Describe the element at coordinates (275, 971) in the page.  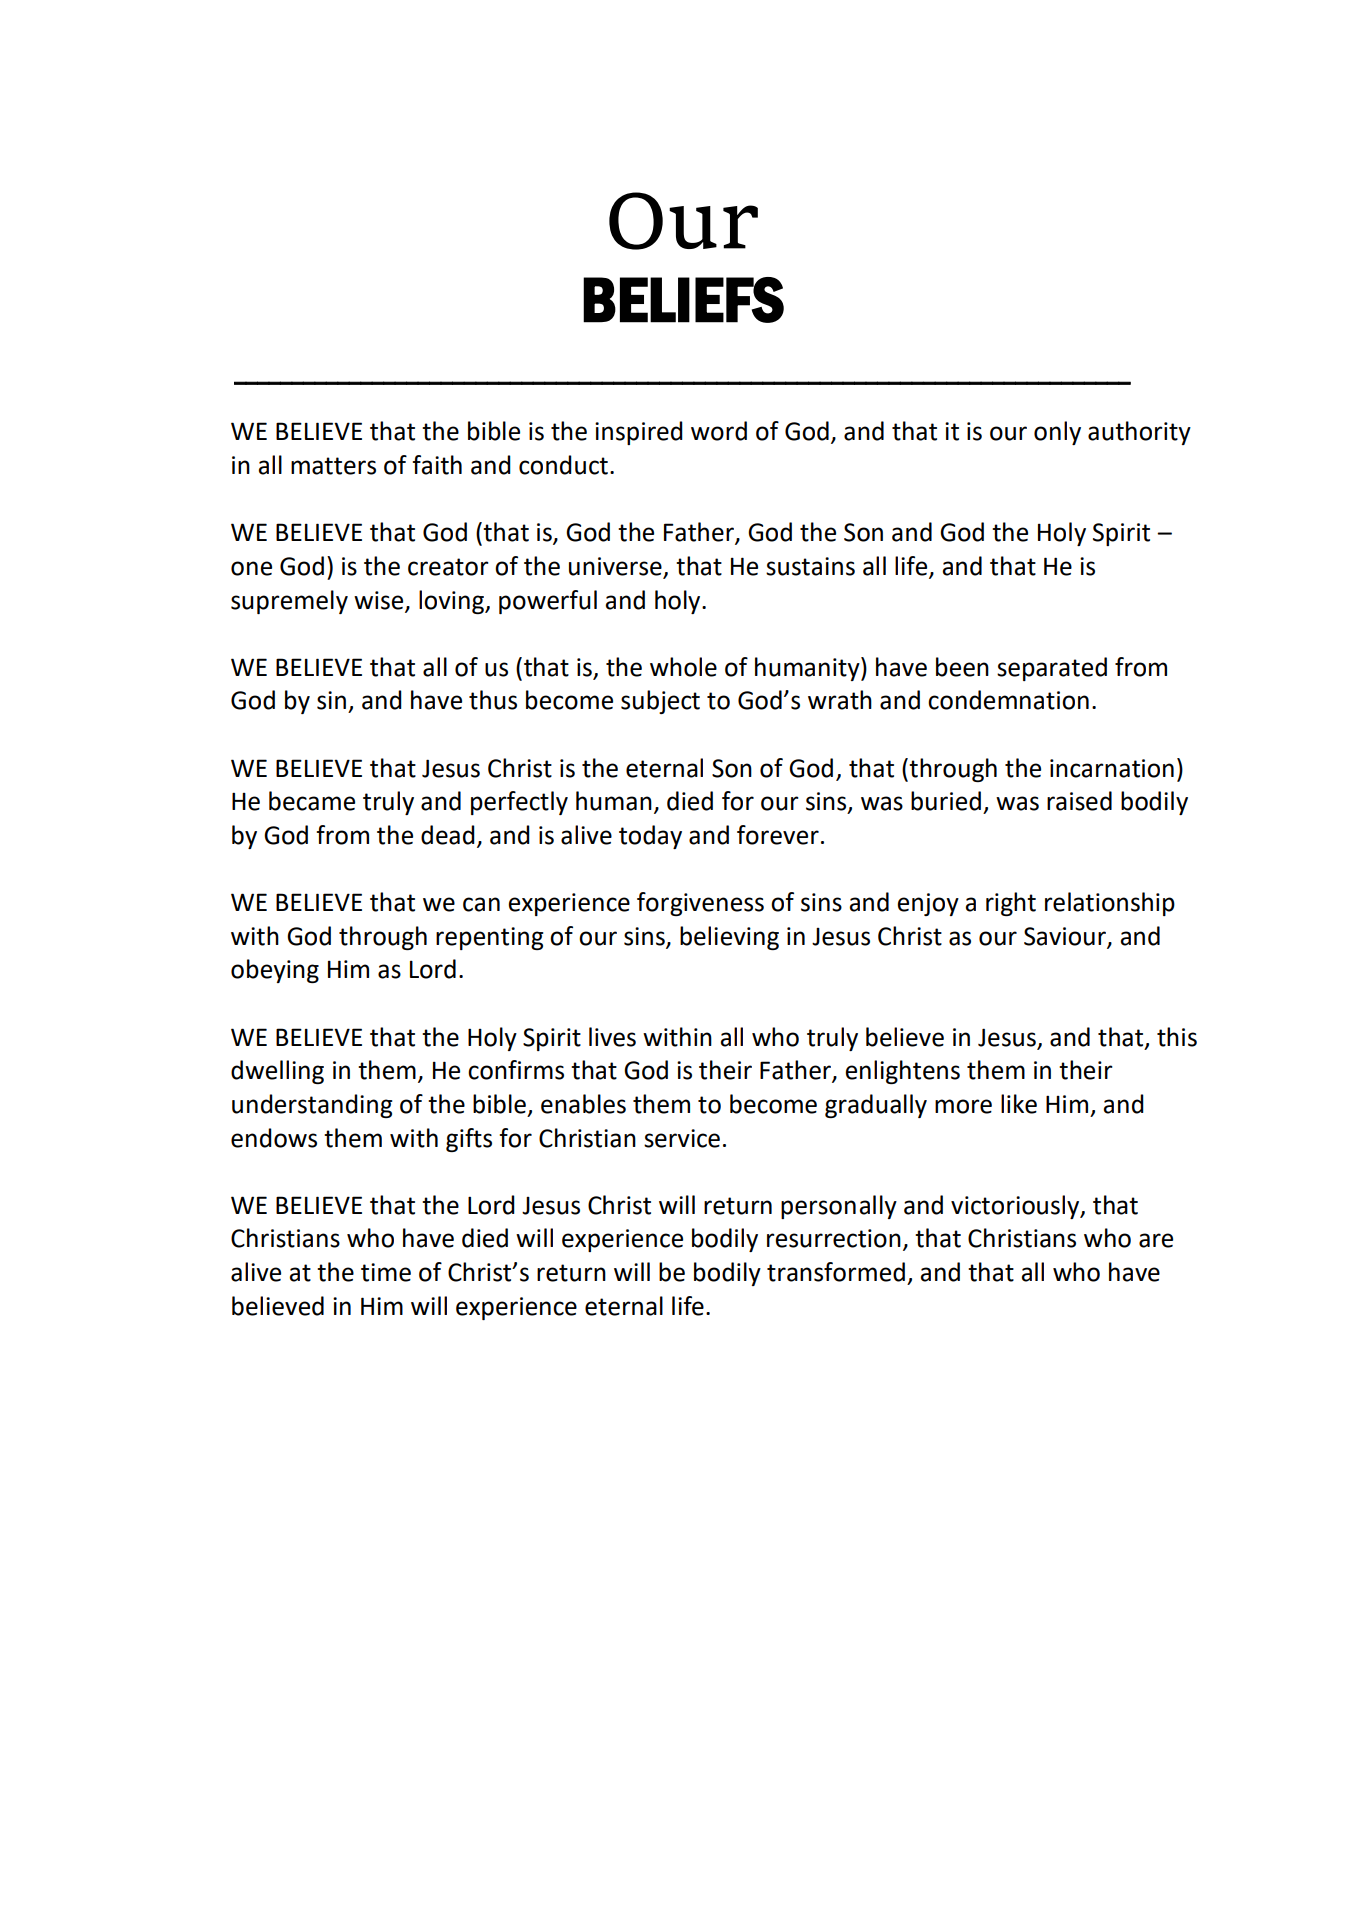
I see `obeying` at that location.
